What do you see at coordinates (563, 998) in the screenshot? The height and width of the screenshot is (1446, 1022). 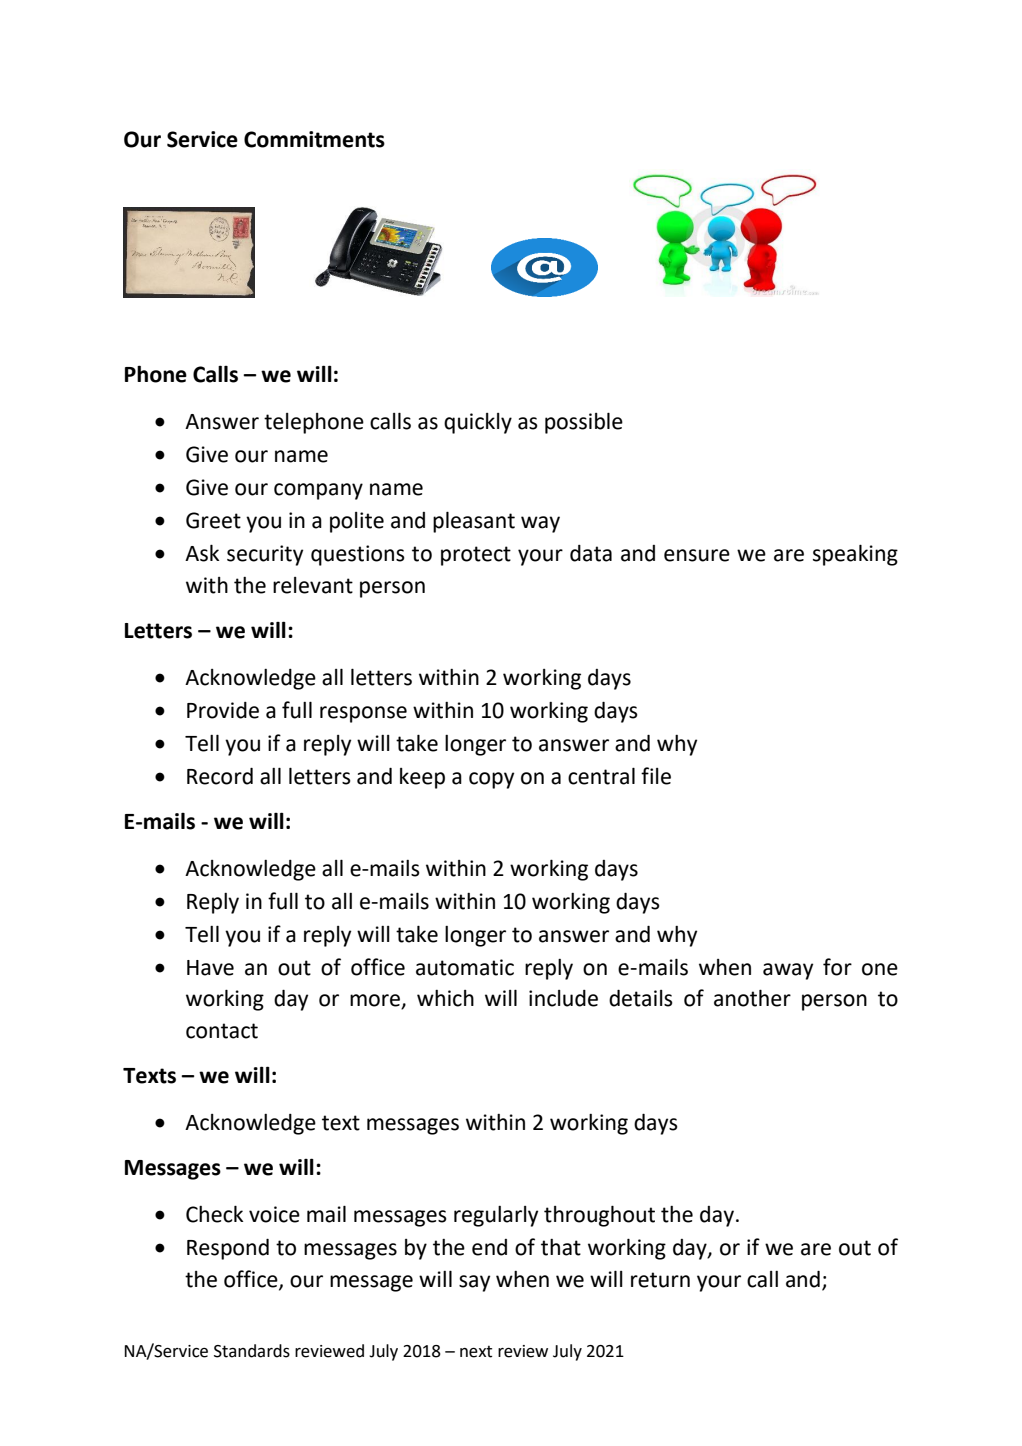 I see `include` at bounding box center [563, 998].
